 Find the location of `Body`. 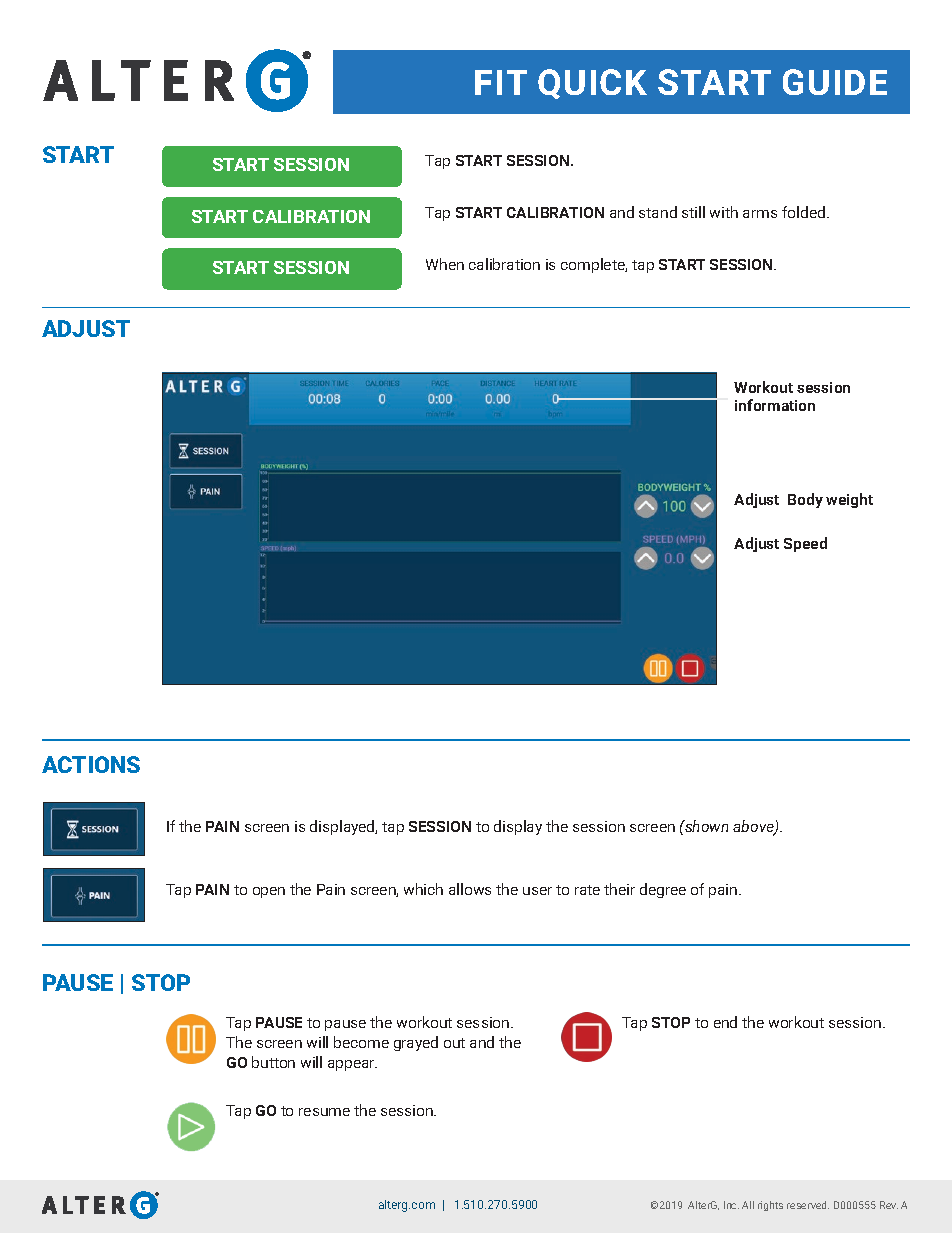

Body is located at coordinates (805, 500).
